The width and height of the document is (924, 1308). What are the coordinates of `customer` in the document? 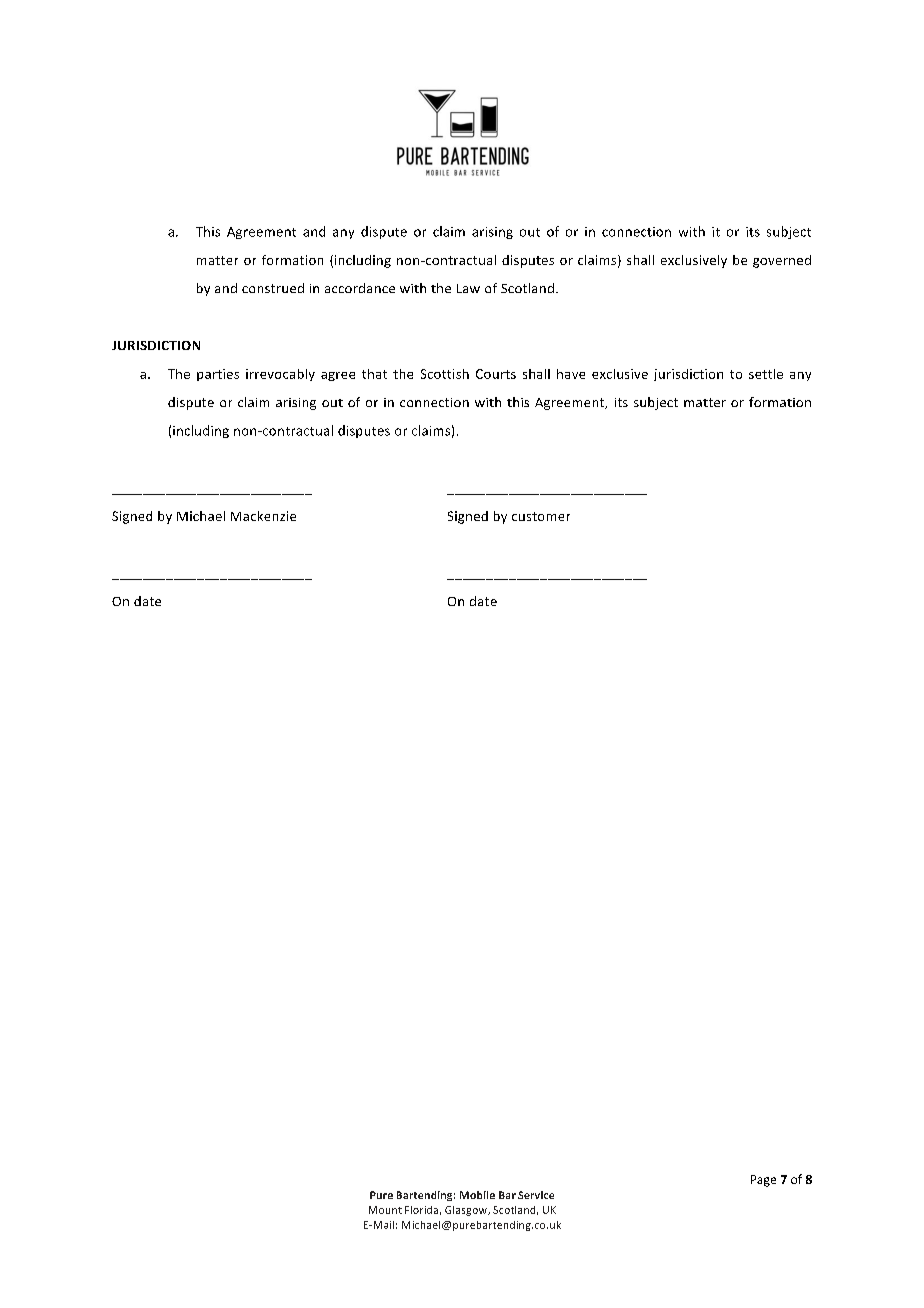 It's located at (541, 516).
